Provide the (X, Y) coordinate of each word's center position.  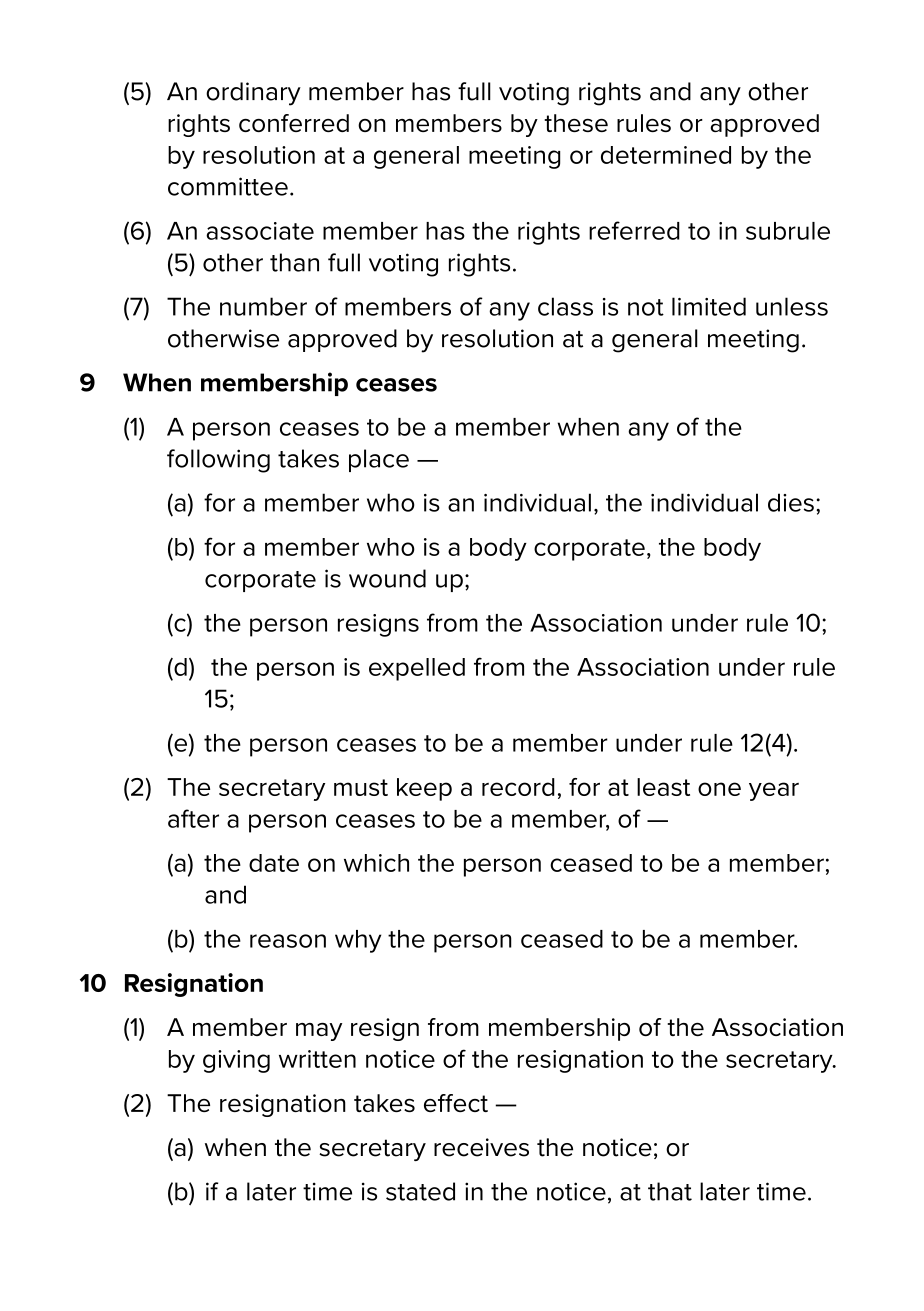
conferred (294, 123)
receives (481, 1147)
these (576, 123)
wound (387, 578)
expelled (417, 669)
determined (666, 155)
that (670, 1191)
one (719, 789)
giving (236, 1061)
